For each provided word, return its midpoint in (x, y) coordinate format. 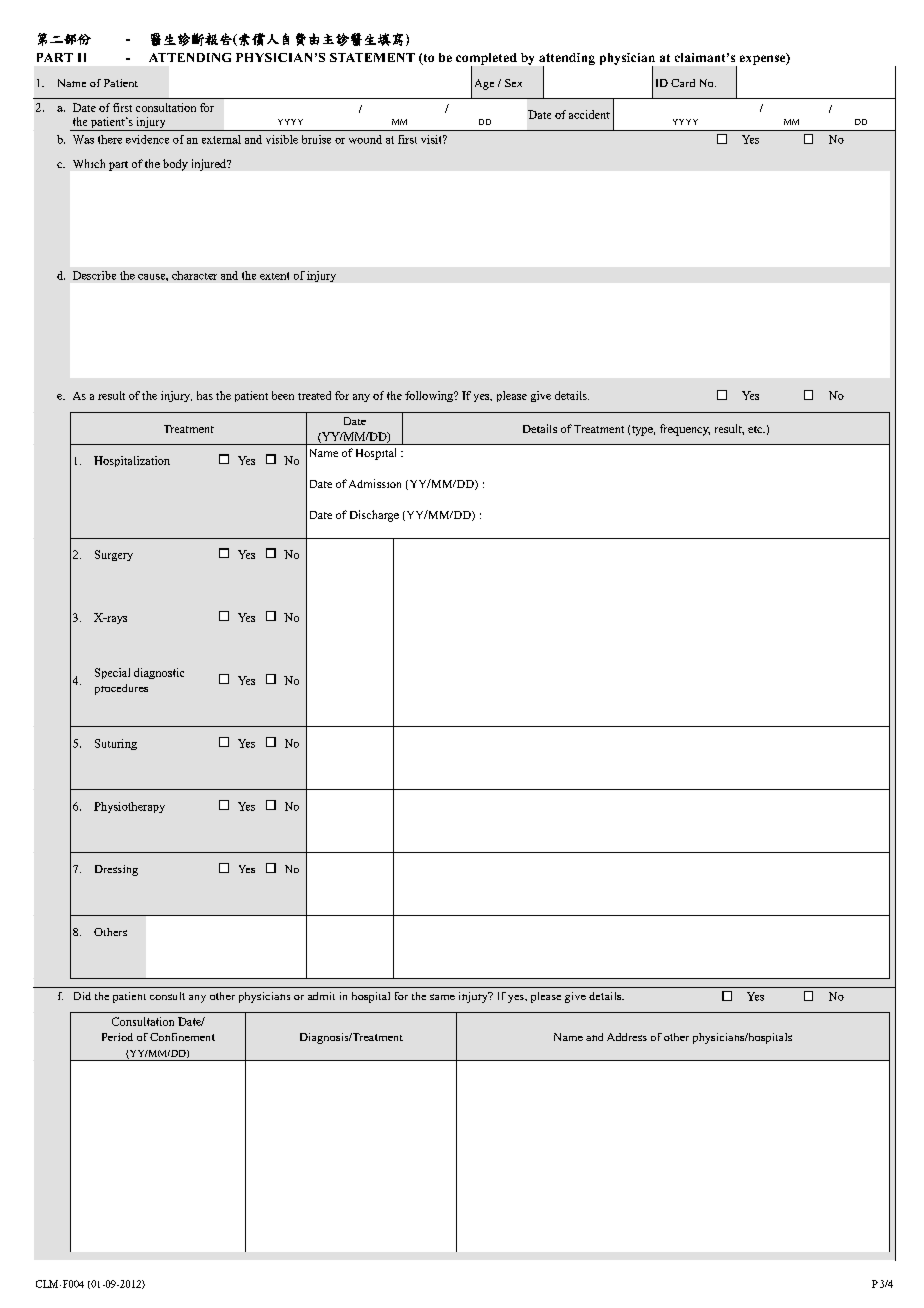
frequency (685, 430)
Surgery (114, 555)
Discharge (374, 516)
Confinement (182, 1037)
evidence (147, 139)
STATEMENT (372, 57)
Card (683, 83)
